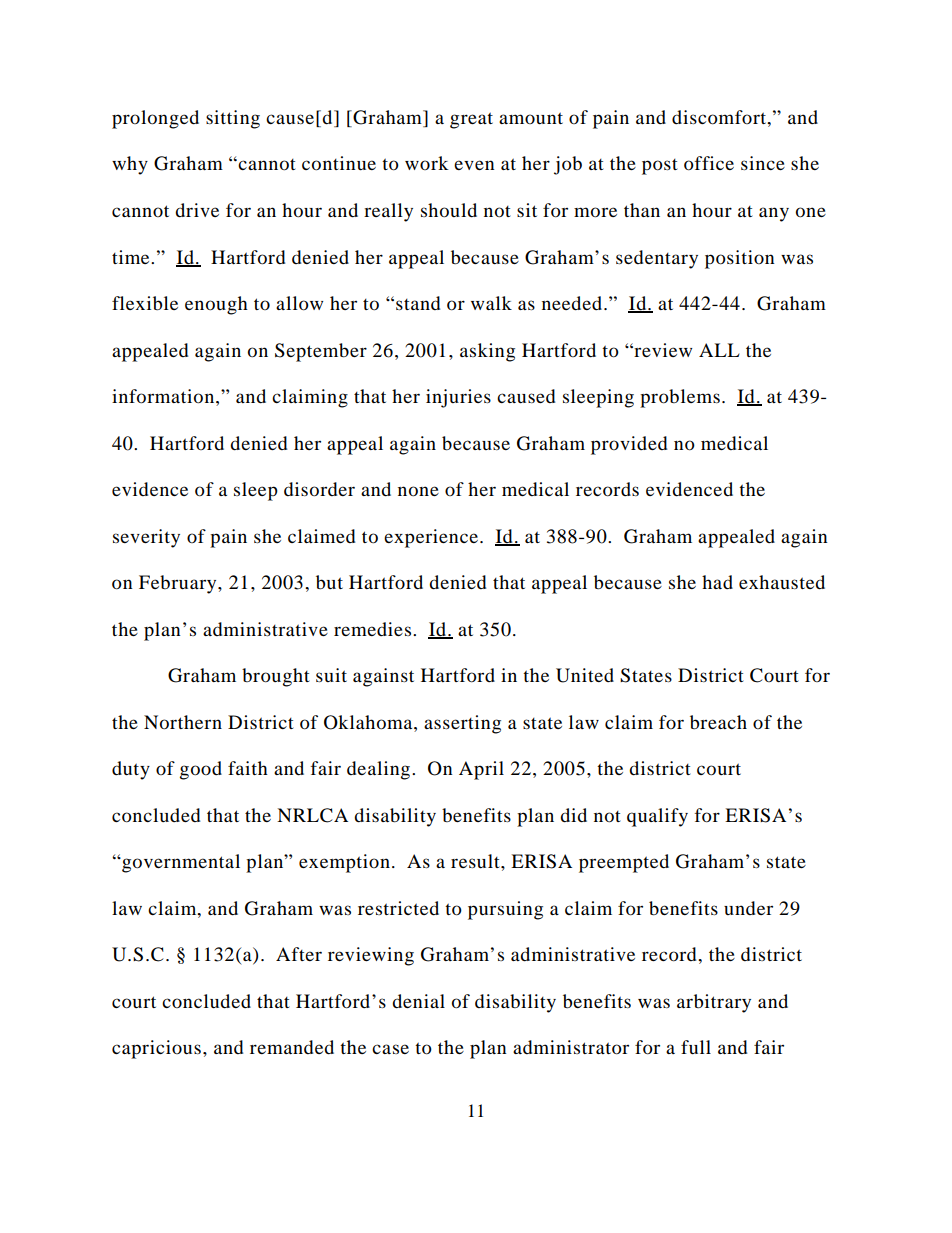  I want to click on qualify, so click(657, 817).
